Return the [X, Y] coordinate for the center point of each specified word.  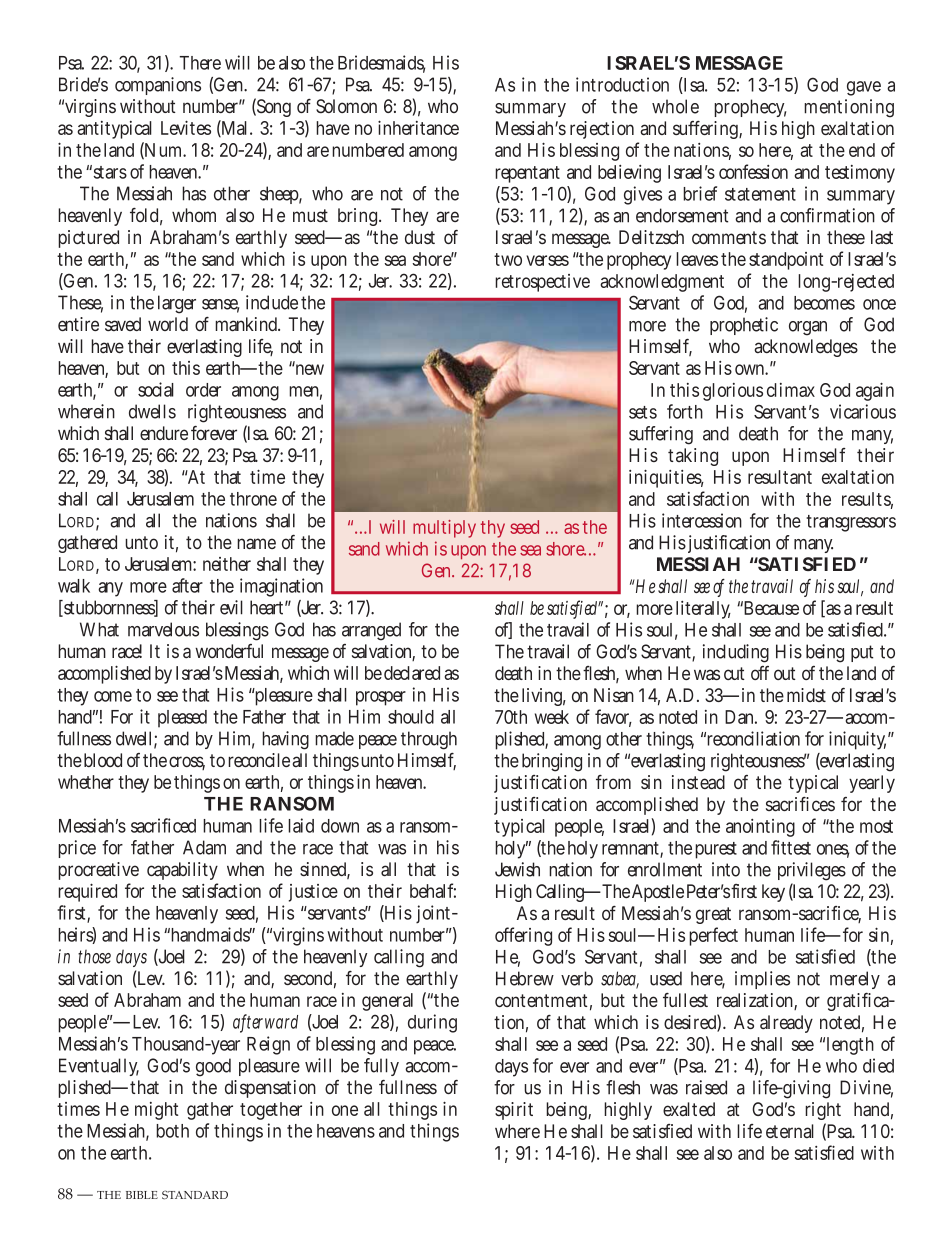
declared [412, 673]
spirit [514, 1111]
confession [753, 171]
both [172, 1131]
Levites [186, 127]
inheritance [418, 127]
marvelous [163, 629]
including [736, 653]
